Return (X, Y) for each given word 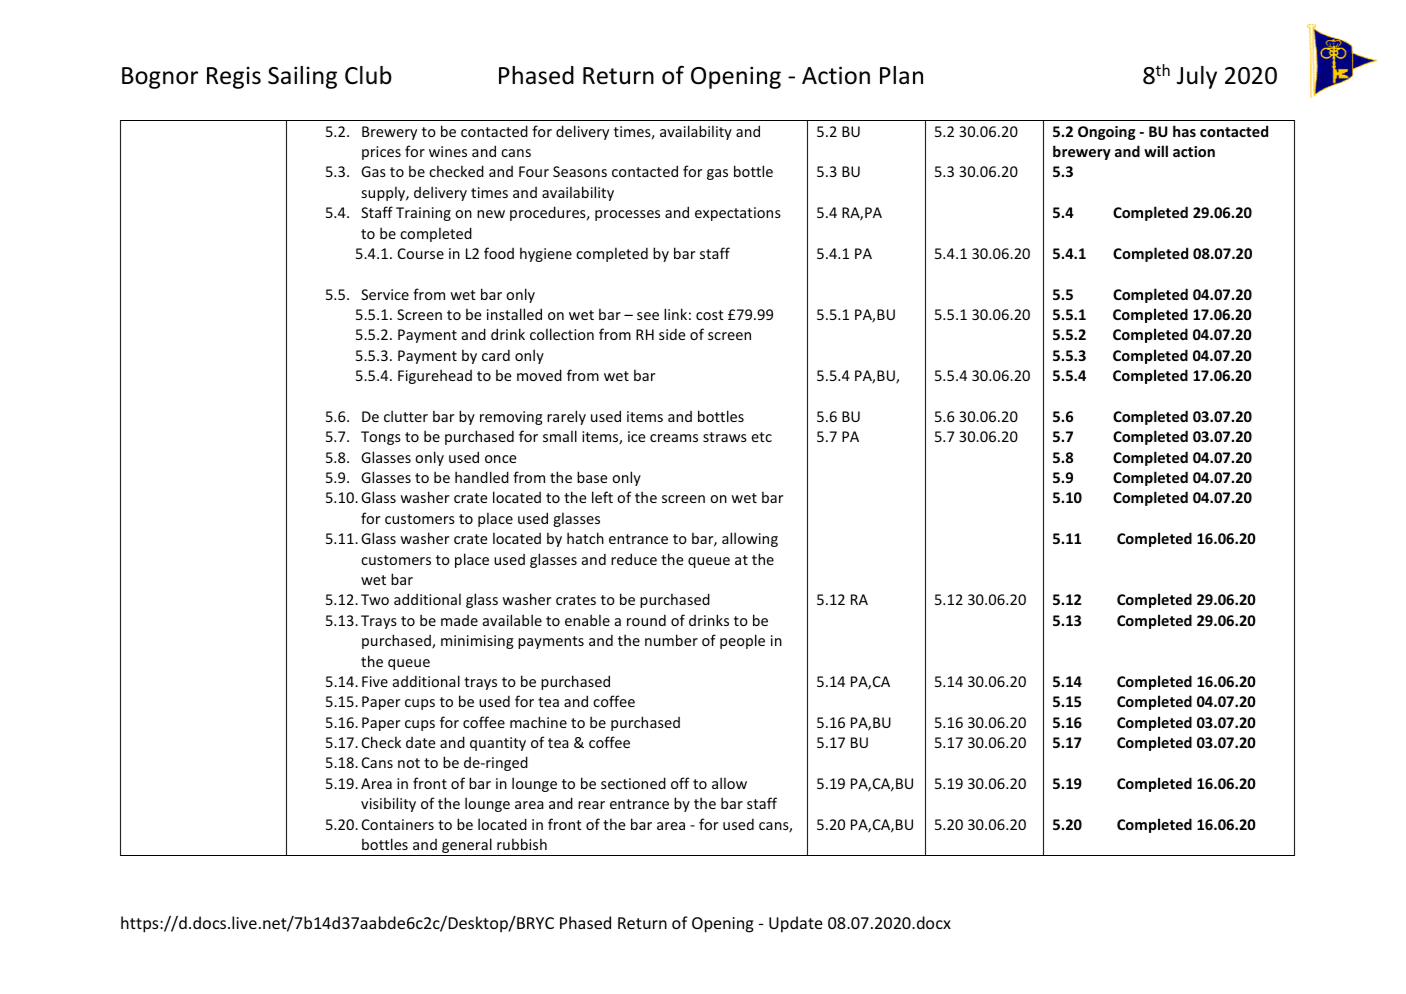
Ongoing (1106, 133)
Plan (901, 75)
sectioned (633, 783)
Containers (398, 824)
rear (591, 805)
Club (368, 75)
